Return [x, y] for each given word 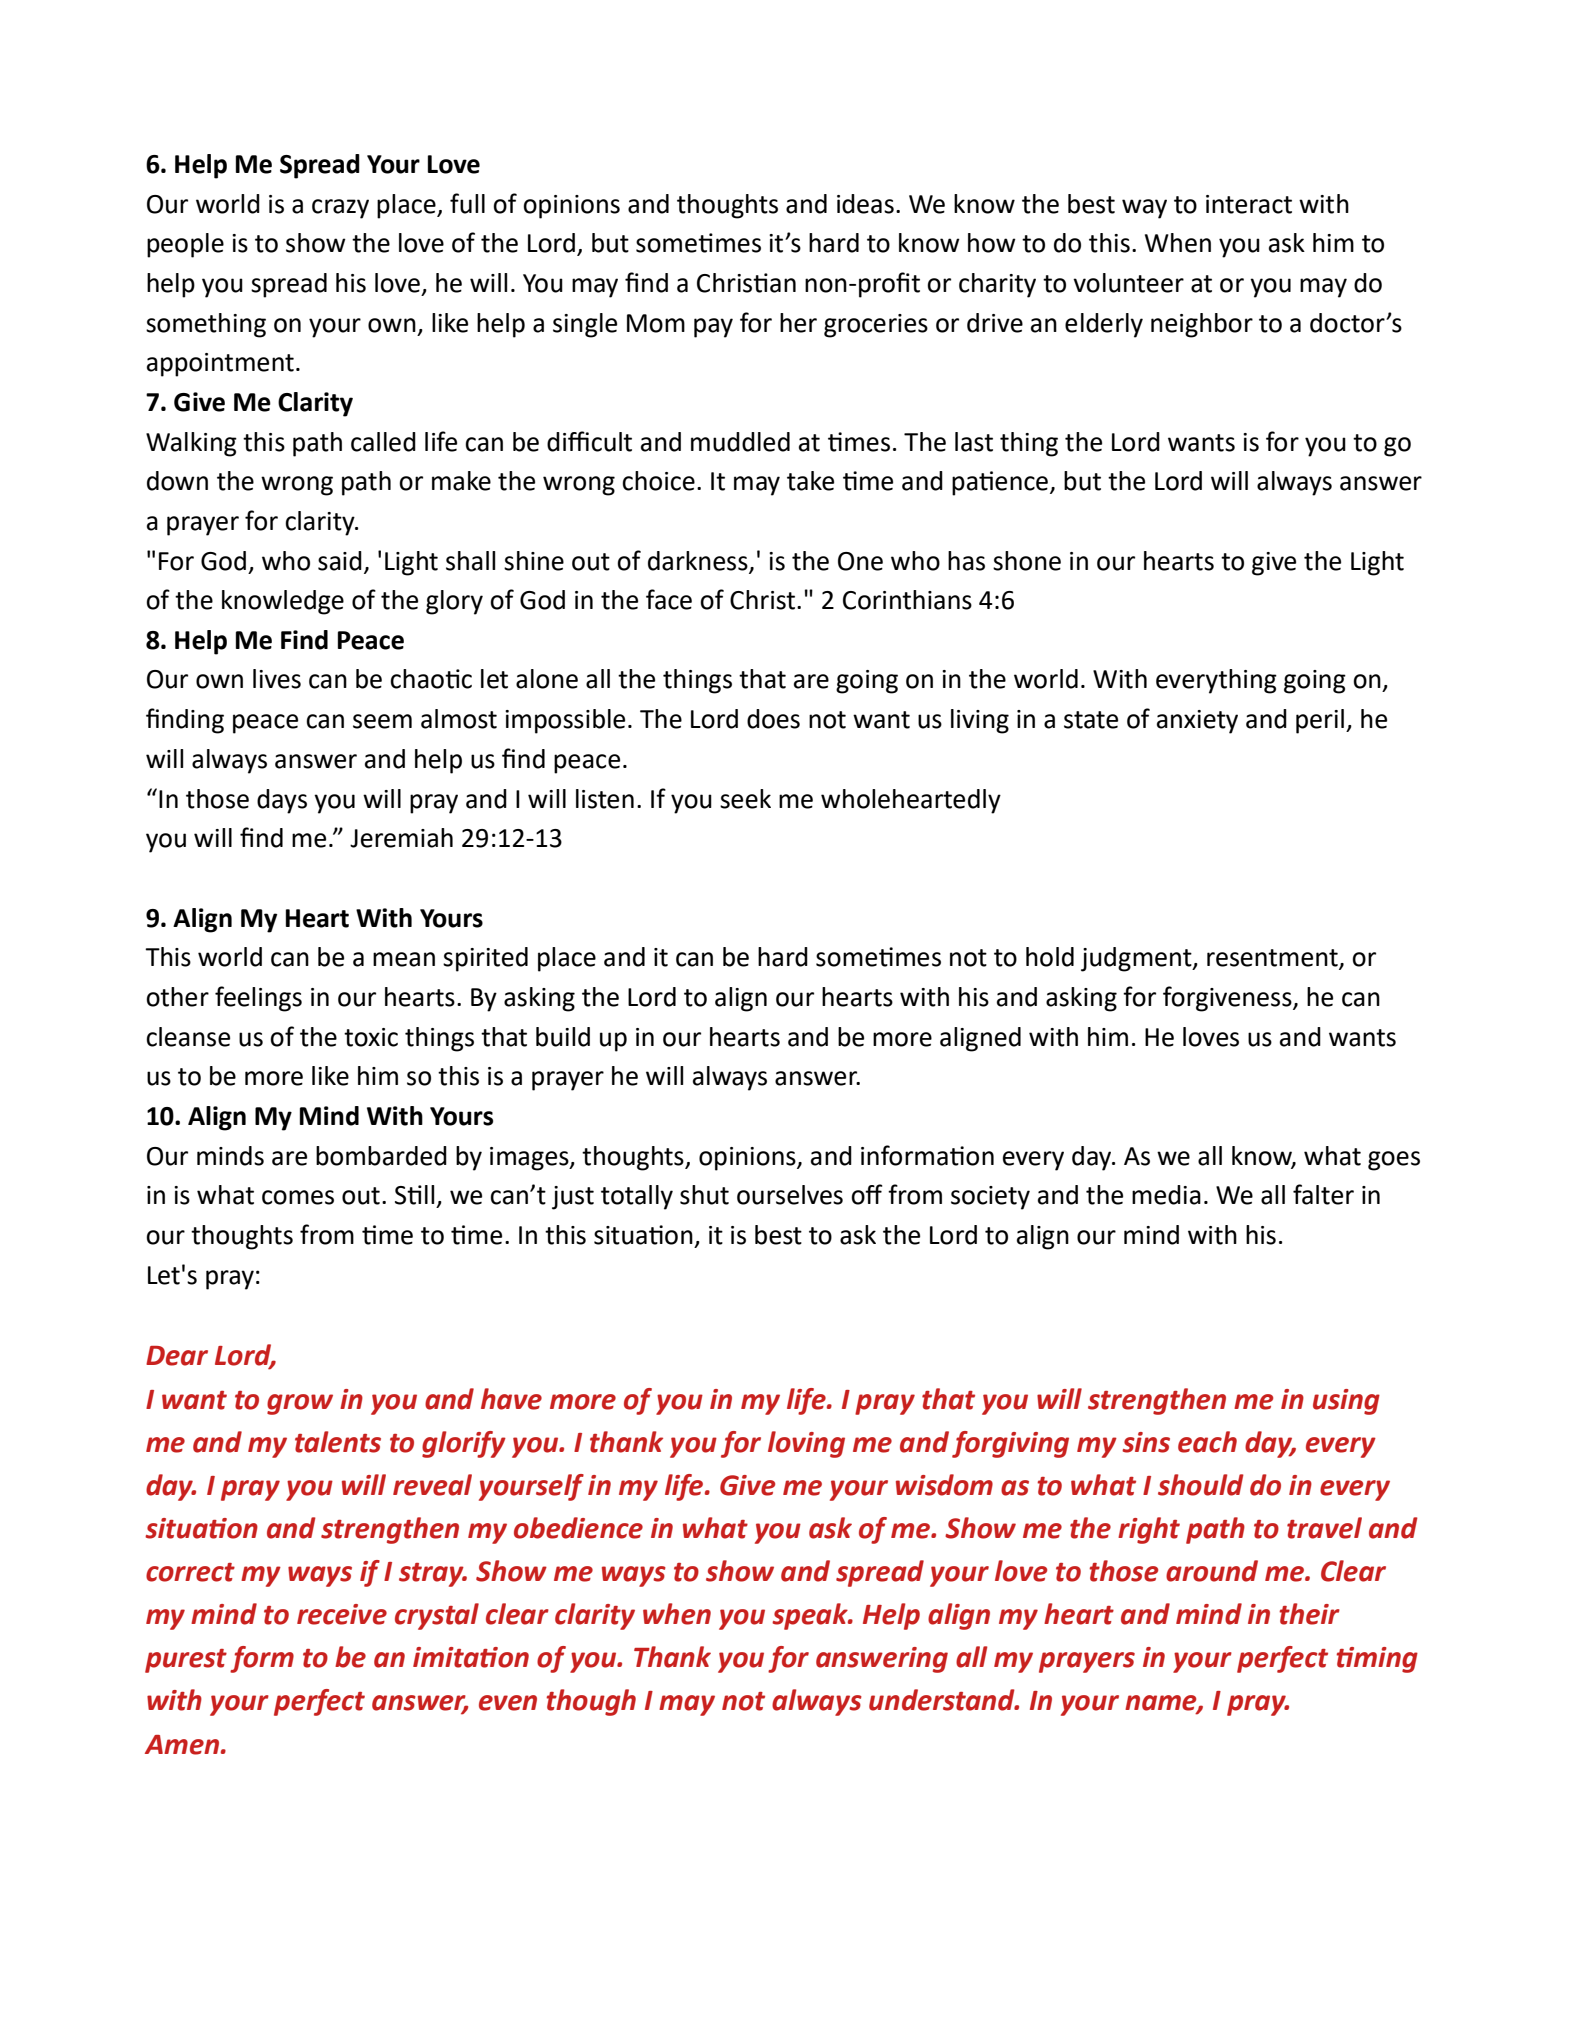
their [1309, 1614]
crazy [340, 209]
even [508, 1703]
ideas [865, 204]
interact [1249, 204]
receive [342, 1614]
